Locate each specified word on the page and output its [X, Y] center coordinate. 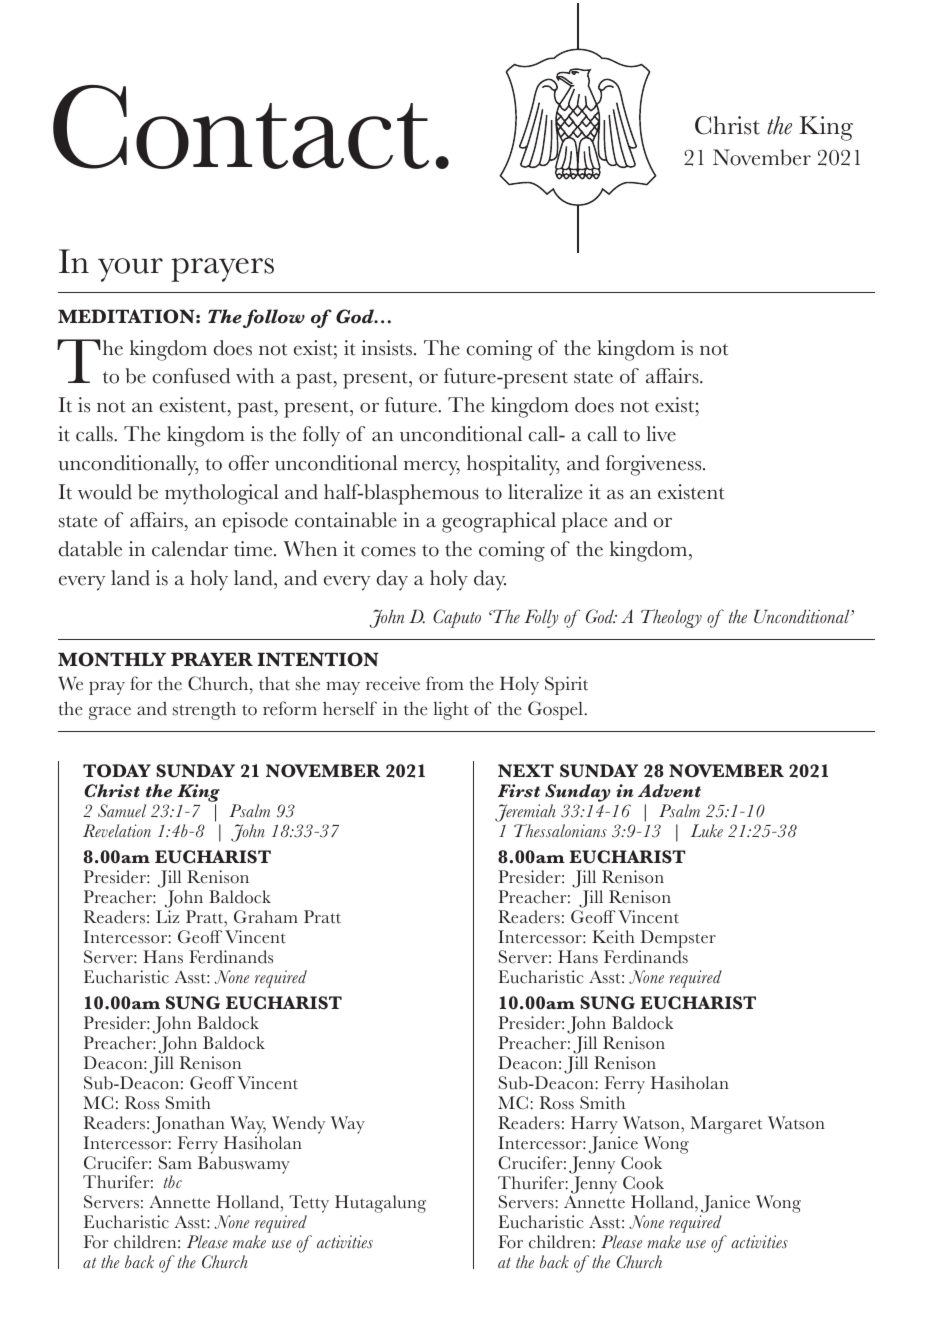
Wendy [298, 1125]
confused [191, 376]
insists [388, 348]
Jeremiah [525, 813]
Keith [613, 937]
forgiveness [655, 465]
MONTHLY [112, 659]
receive [393, 683]
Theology [671, 618]
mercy [432, 468]
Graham [266, 916]
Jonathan [188, 1125]
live [661, 434]
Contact [241, 127]
